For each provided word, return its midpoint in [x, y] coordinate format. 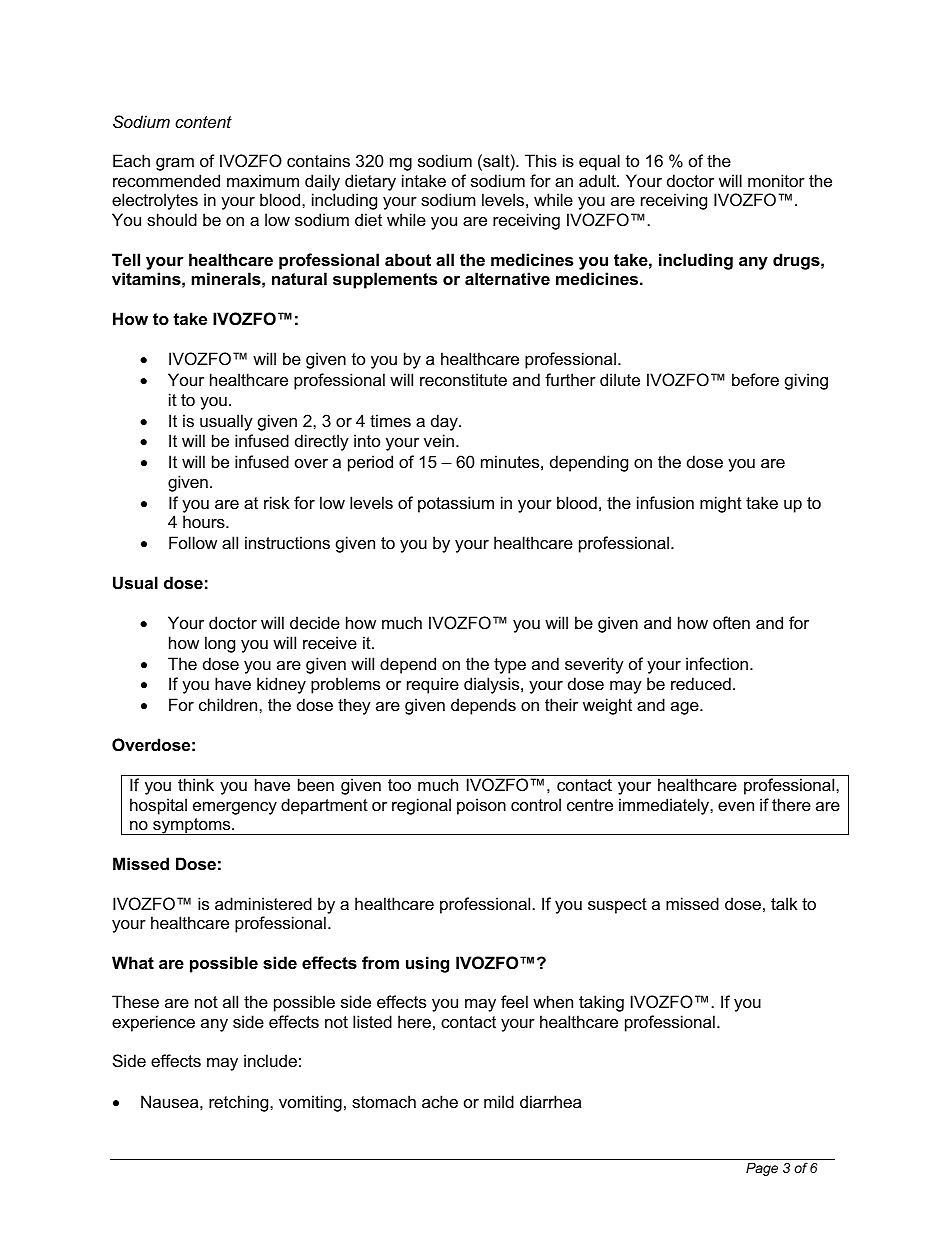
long [220, 644]
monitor [776, 180]
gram [175, 164]
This [541, 160]
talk [784, 903]
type [510, 666]
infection [717, 663]
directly [322, 442]
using [427, 964]
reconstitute [463, 379]
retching [240, 1103]
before [755, 379]
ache [440, 1101]
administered [263, 903]
